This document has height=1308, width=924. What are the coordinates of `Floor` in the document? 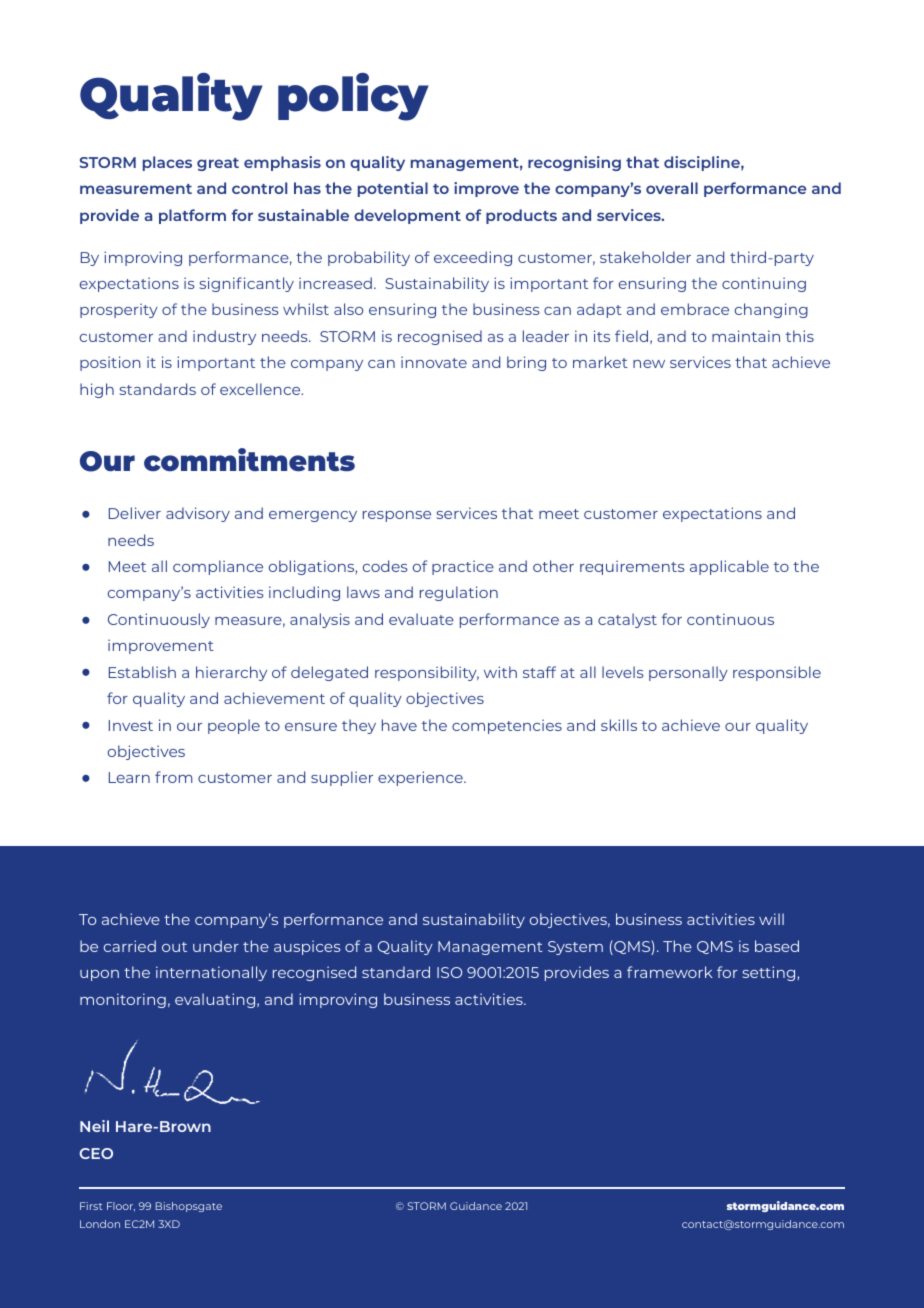 It's located at (121, 1207).
